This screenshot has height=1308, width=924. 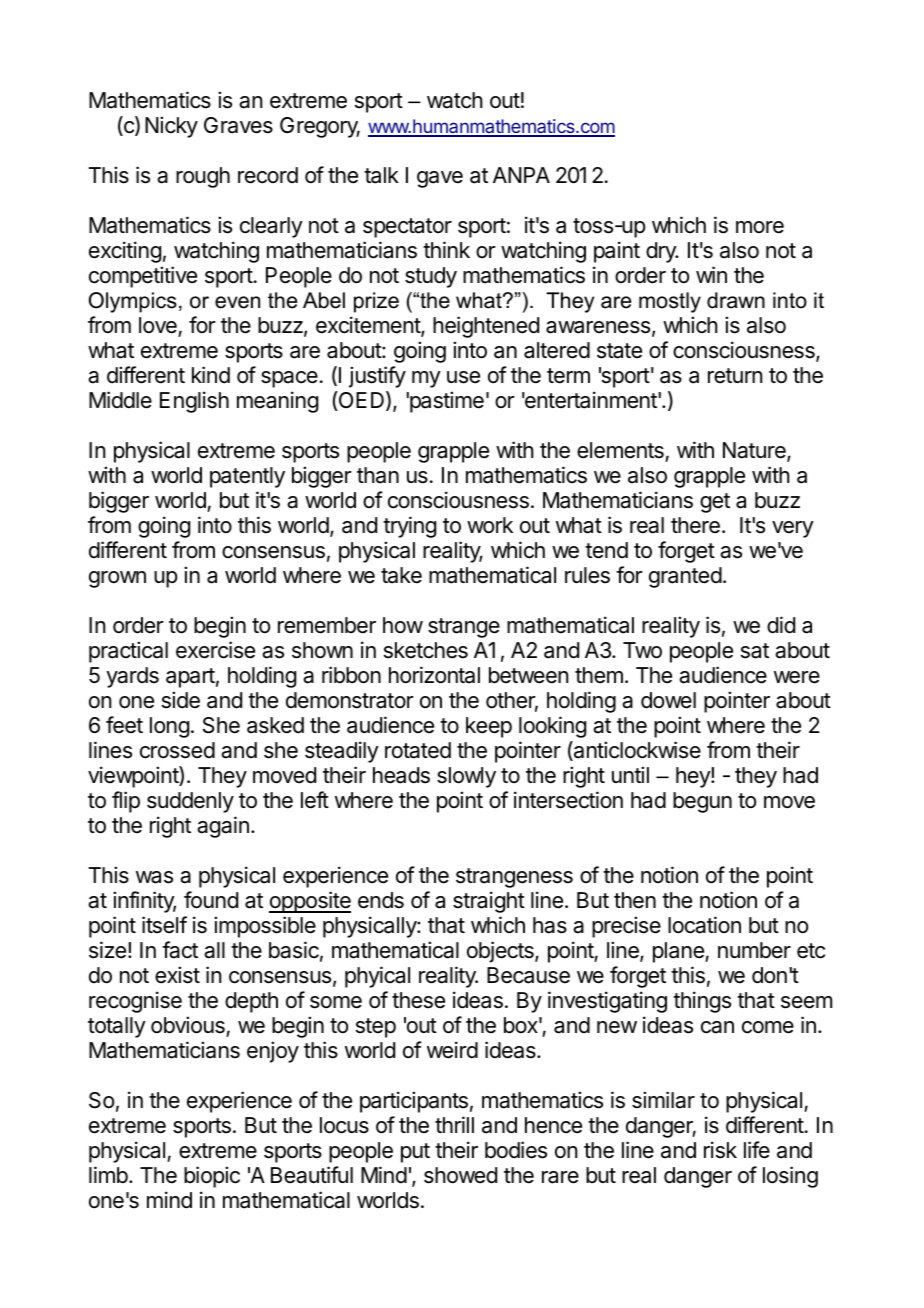 I want to click on number, so click(x=754, y=950).
